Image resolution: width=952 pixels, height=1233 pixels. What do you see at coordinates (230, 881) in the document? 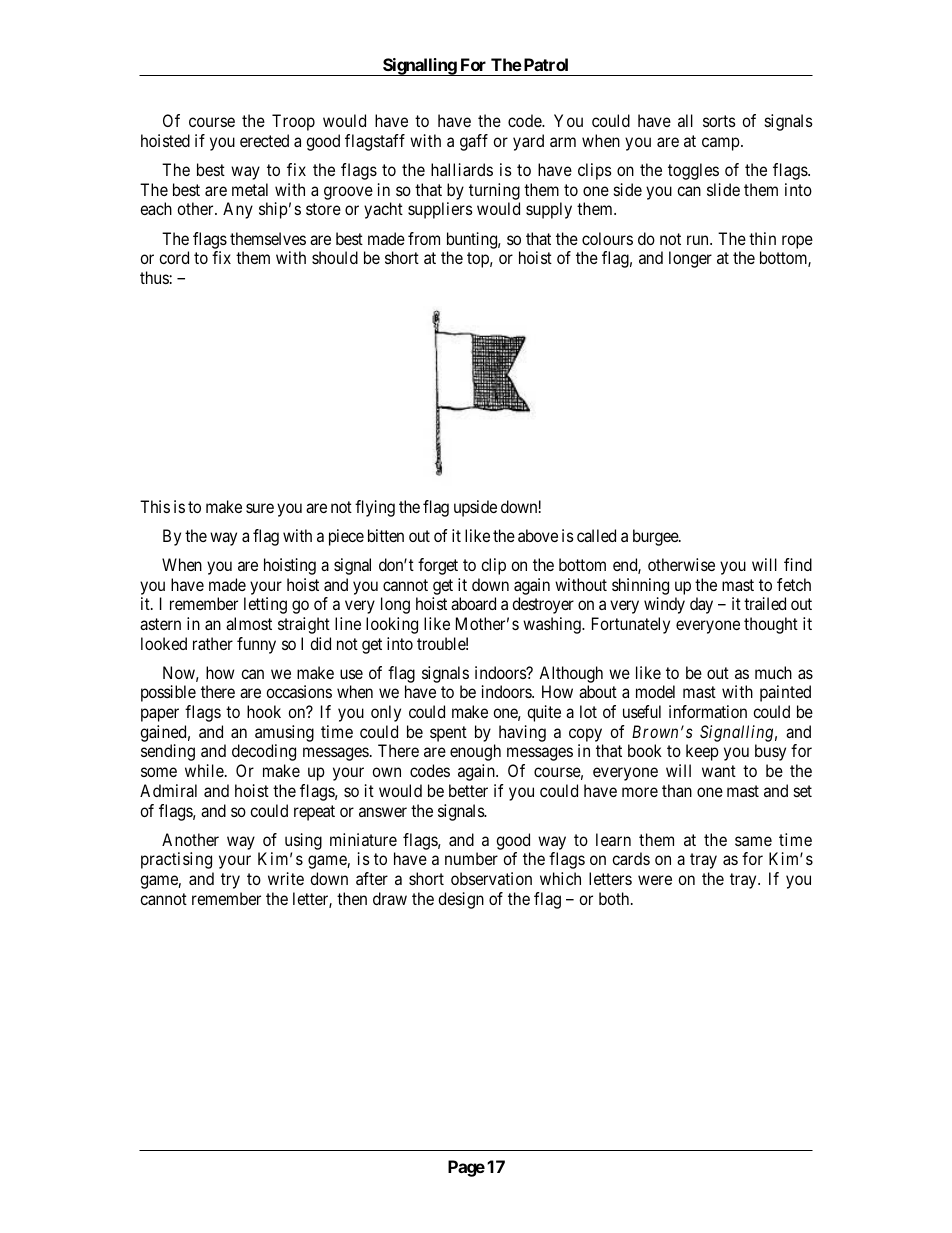
I see `try` at bounding box center [230, 881].
